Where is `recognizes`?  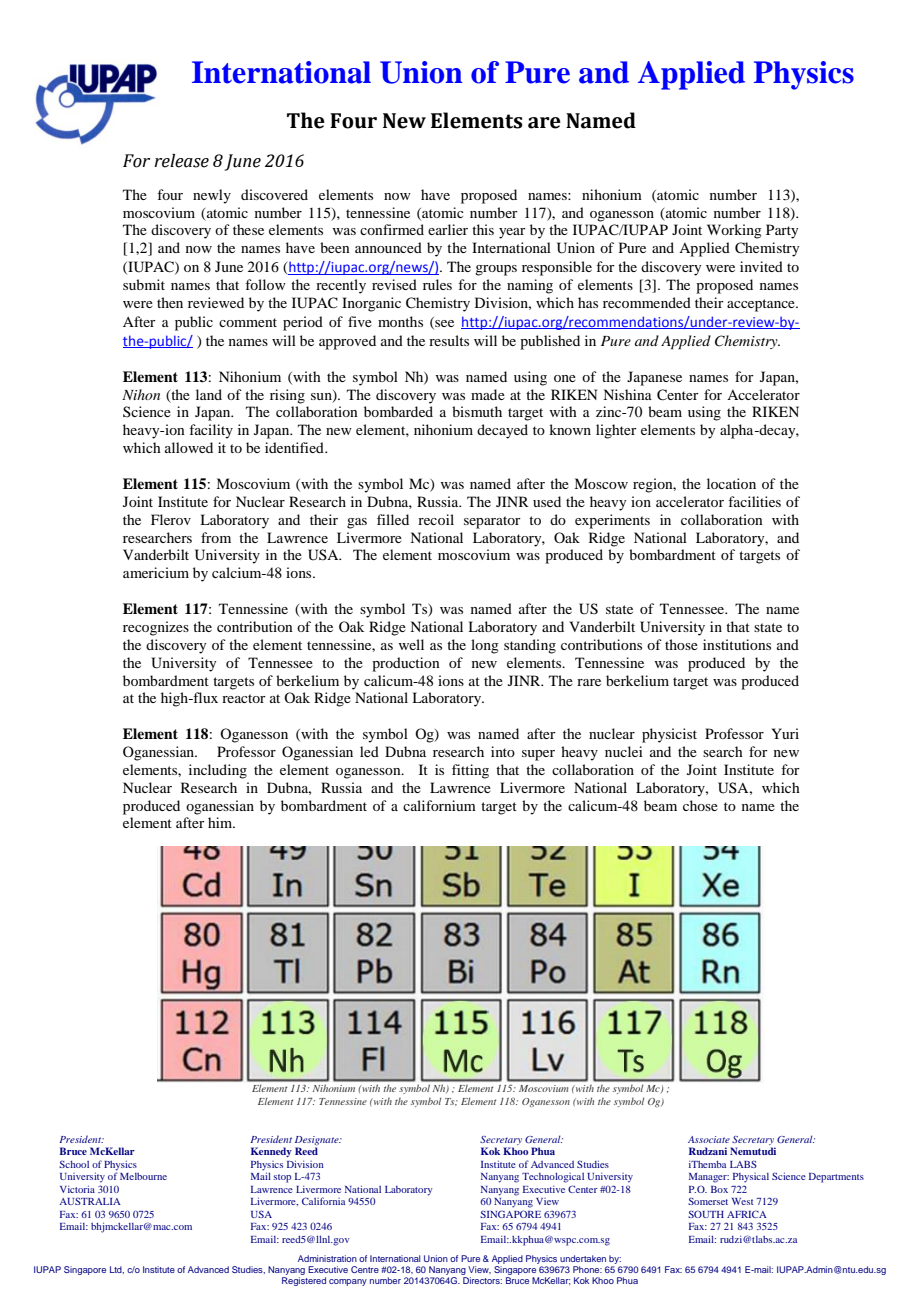
recognizes is located at coordinates (156, 628).
